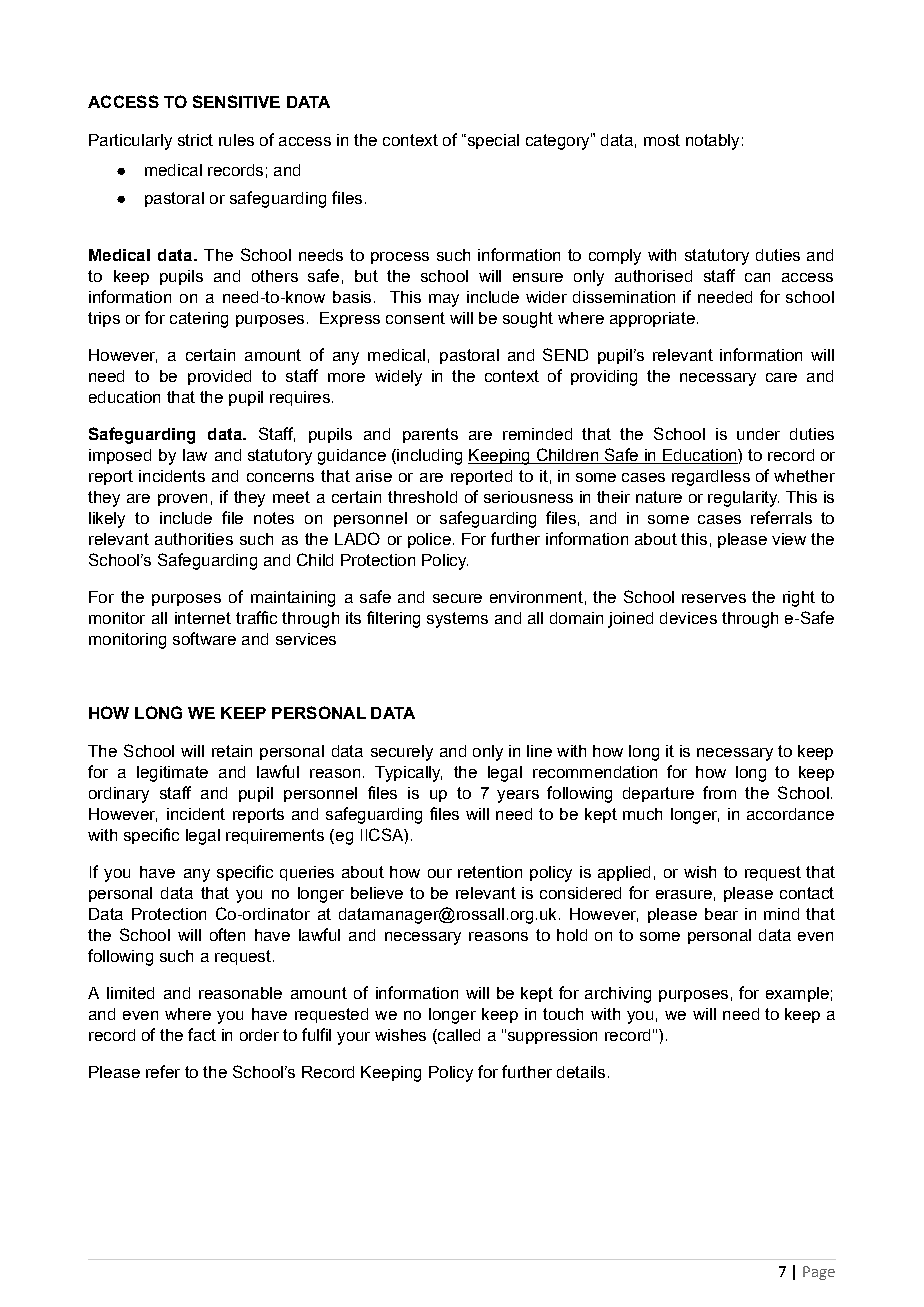 This screenshot has width=924, height=1307. I want to click on strict, so click(195, 140).
